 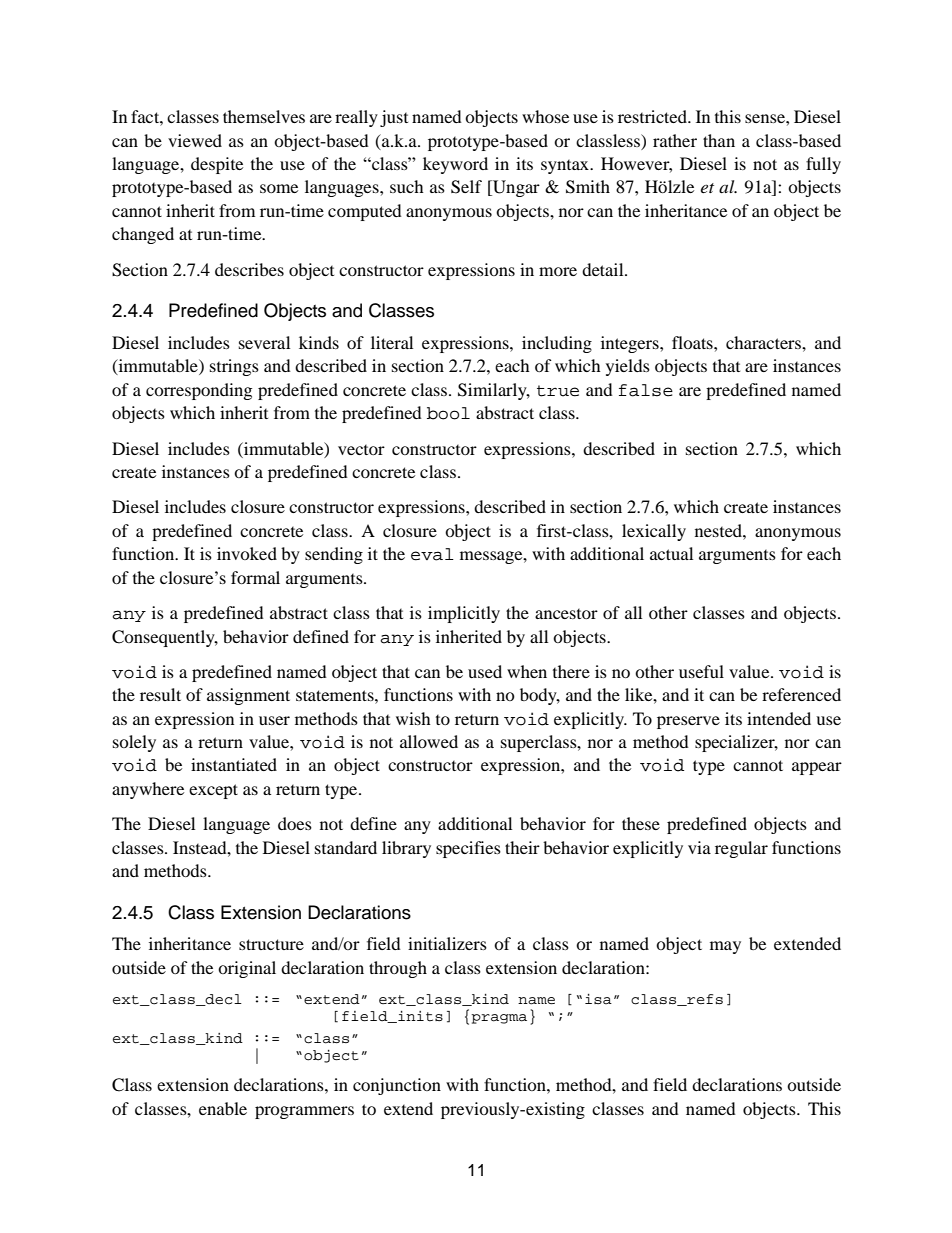 I want to click on keyword, so click(x=455, y=165).
